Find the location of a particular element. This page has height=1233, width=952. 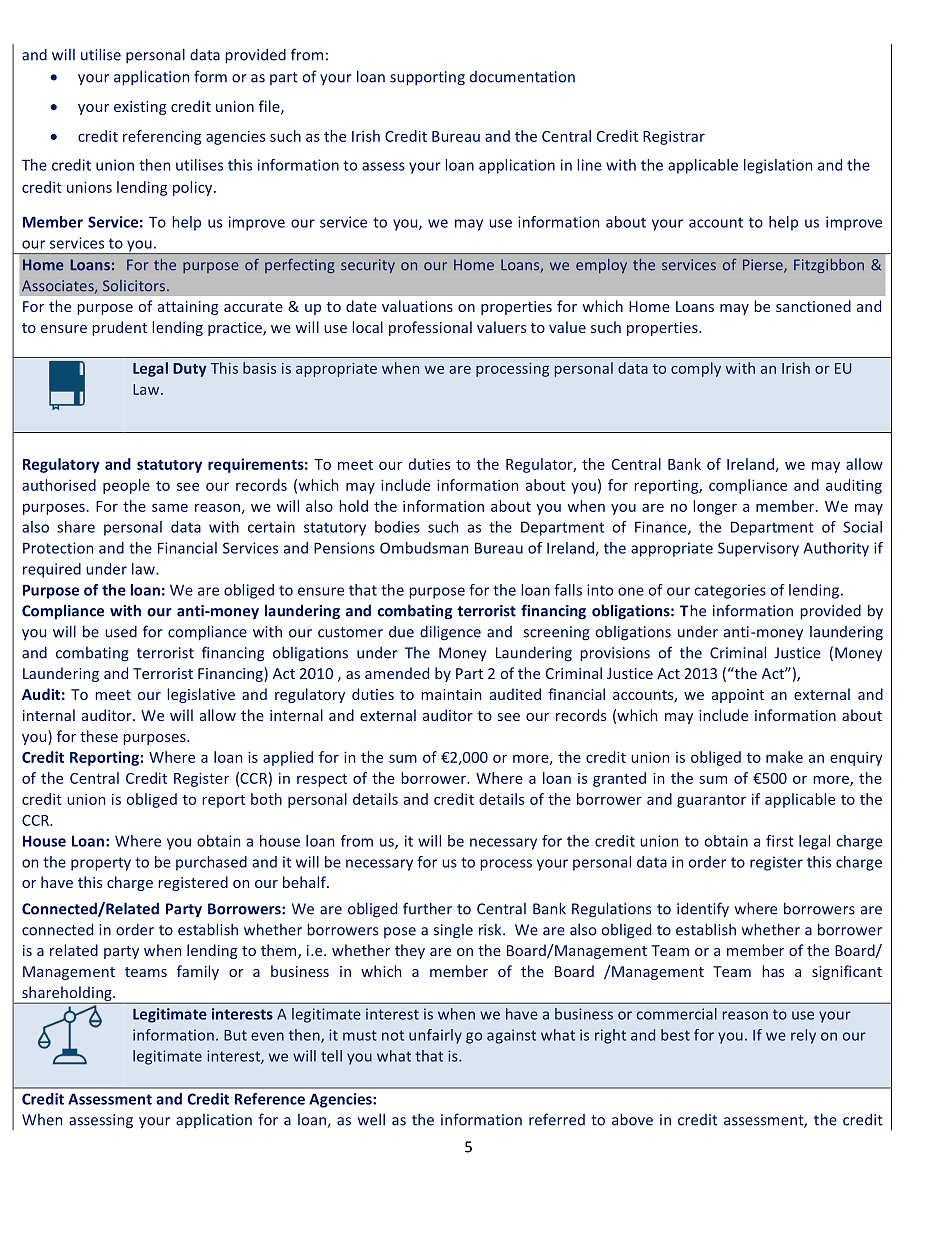

But is located at coordinates (235, 1035).
